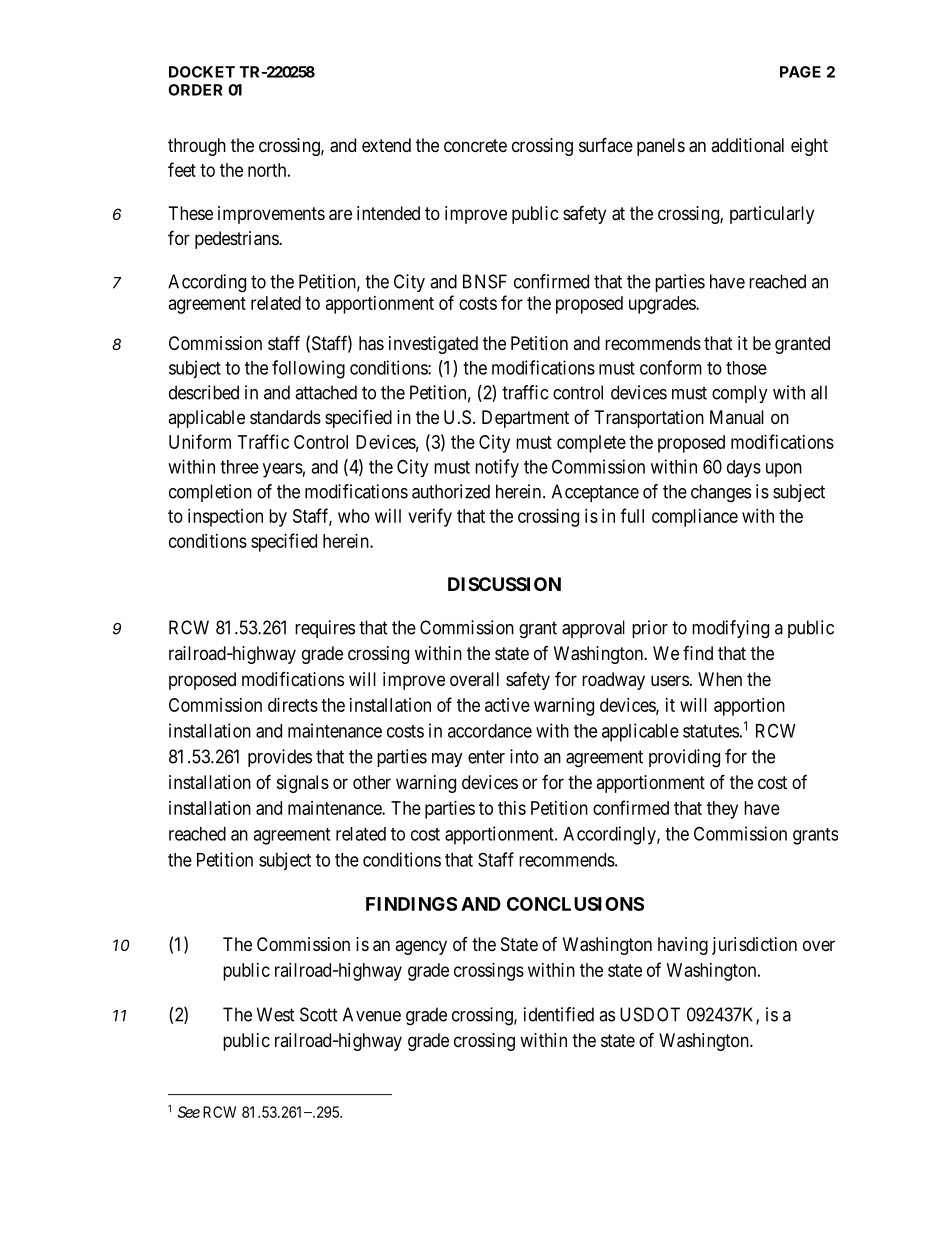 This page has height=1233, width=952. Describe the element at coordinates (475, 145) in the page. I see `concrete` at that location.
